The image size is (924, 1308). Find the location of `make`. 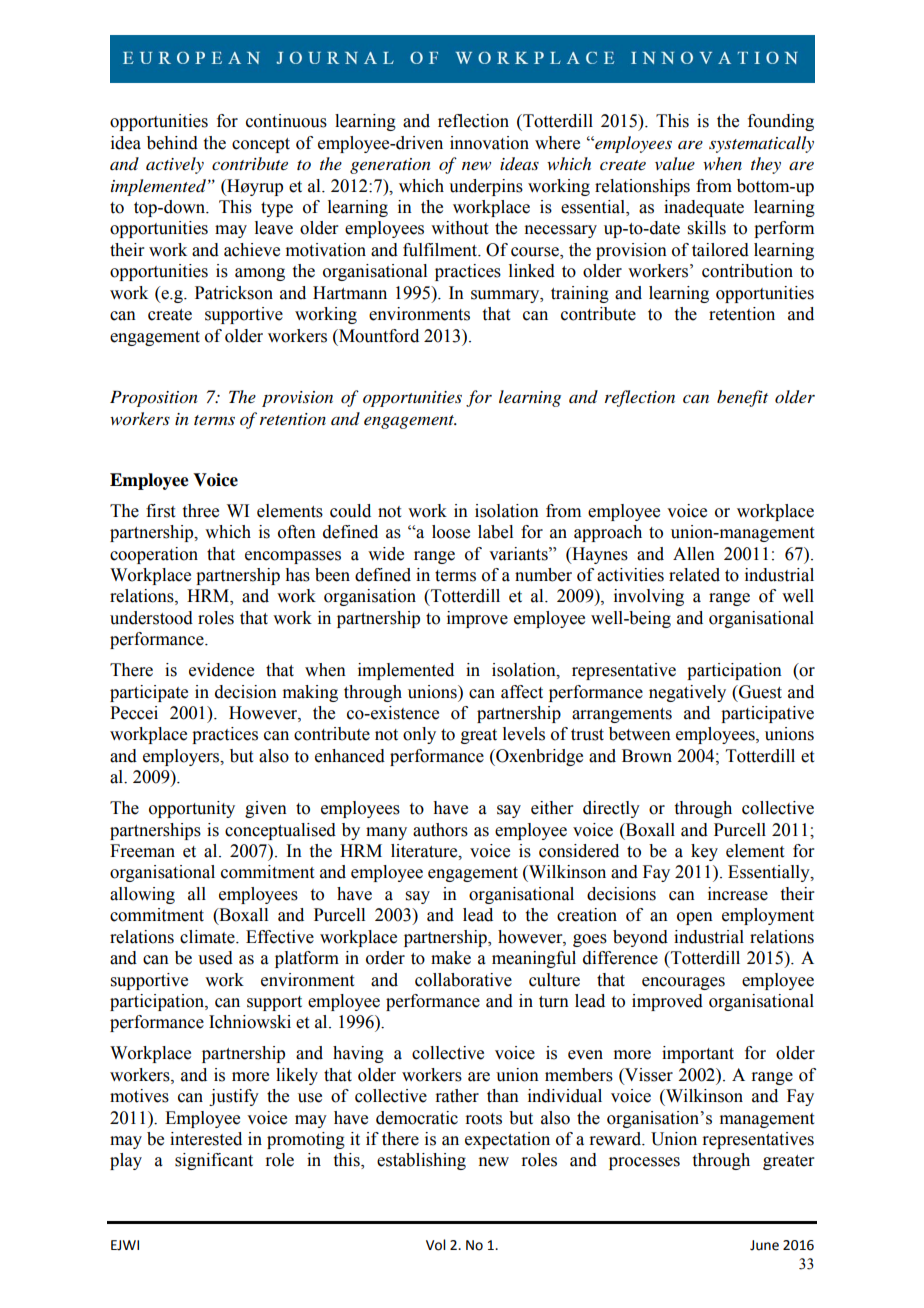

make is located at coordinates (451, 958).
